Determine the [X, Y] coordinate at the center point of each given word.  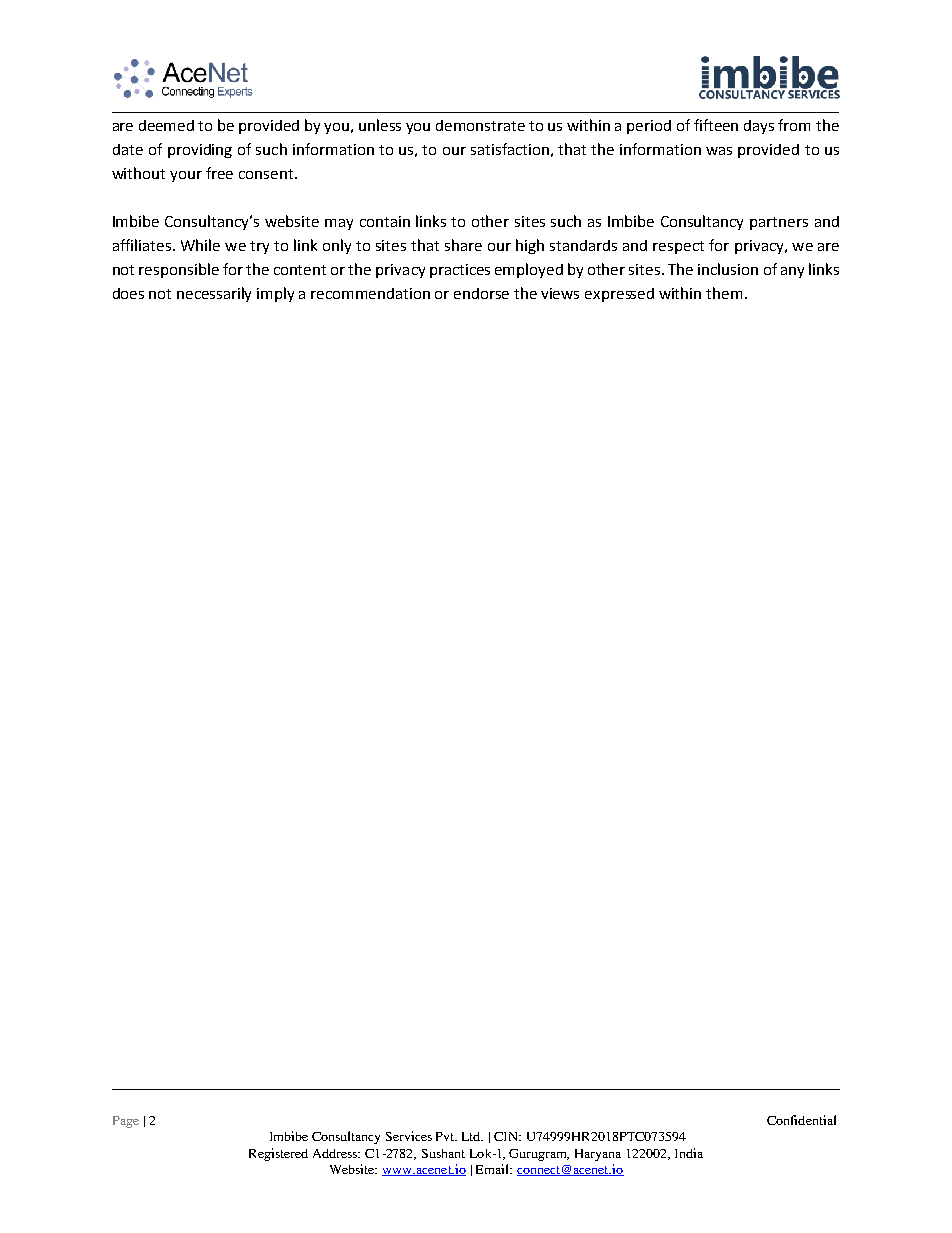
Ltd [472, 1136]
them [724, 293]
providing [200, 151]
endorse [481, 293]
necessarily [214, 294]
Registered [278, 1154]
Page [126, 1122]
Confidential [801, 1120]
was [719, 151]
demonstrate [480, 125]
